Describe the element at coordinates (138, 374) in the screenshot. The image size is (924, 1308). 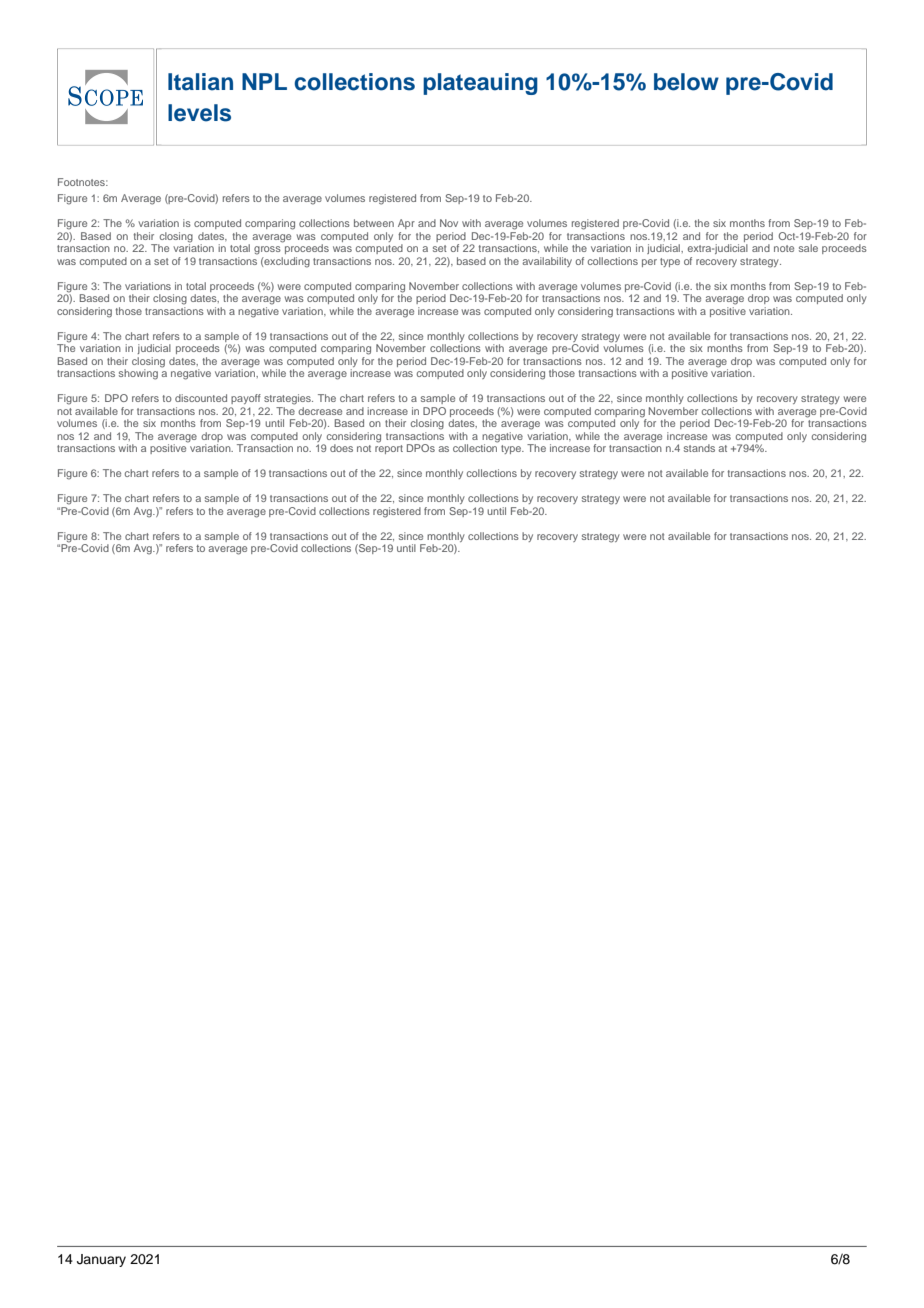
I see `showing` at that location.
